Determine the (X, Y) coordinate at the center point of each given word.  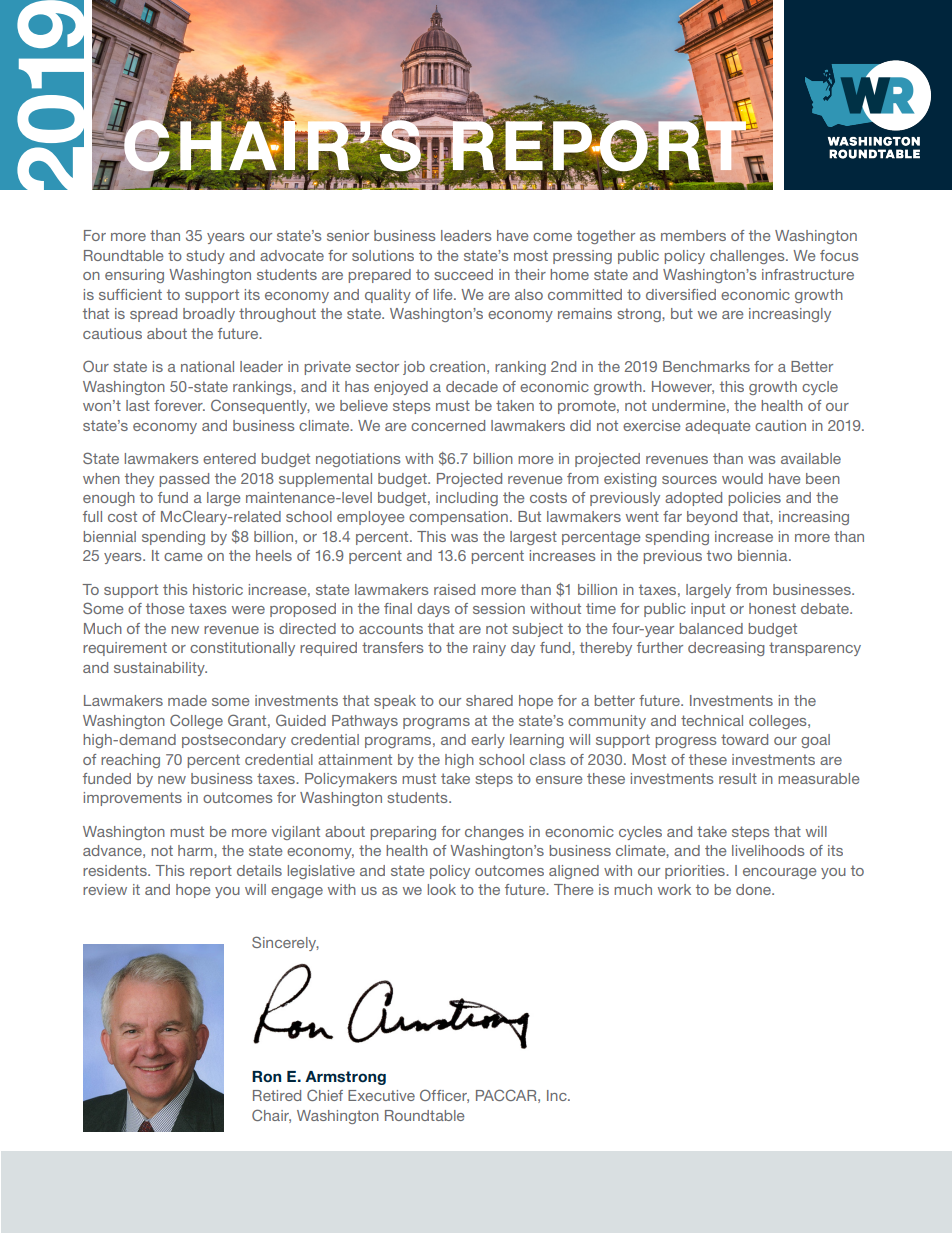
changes (494, 833)
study (205, 257)
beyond (712, 518)
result (738, 778)
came (183, 557)
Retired (277, 1095)
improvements (133, 799)
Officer (444, 1096)
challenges (748, 257)
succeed (463, 274)
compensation (458, 518)
